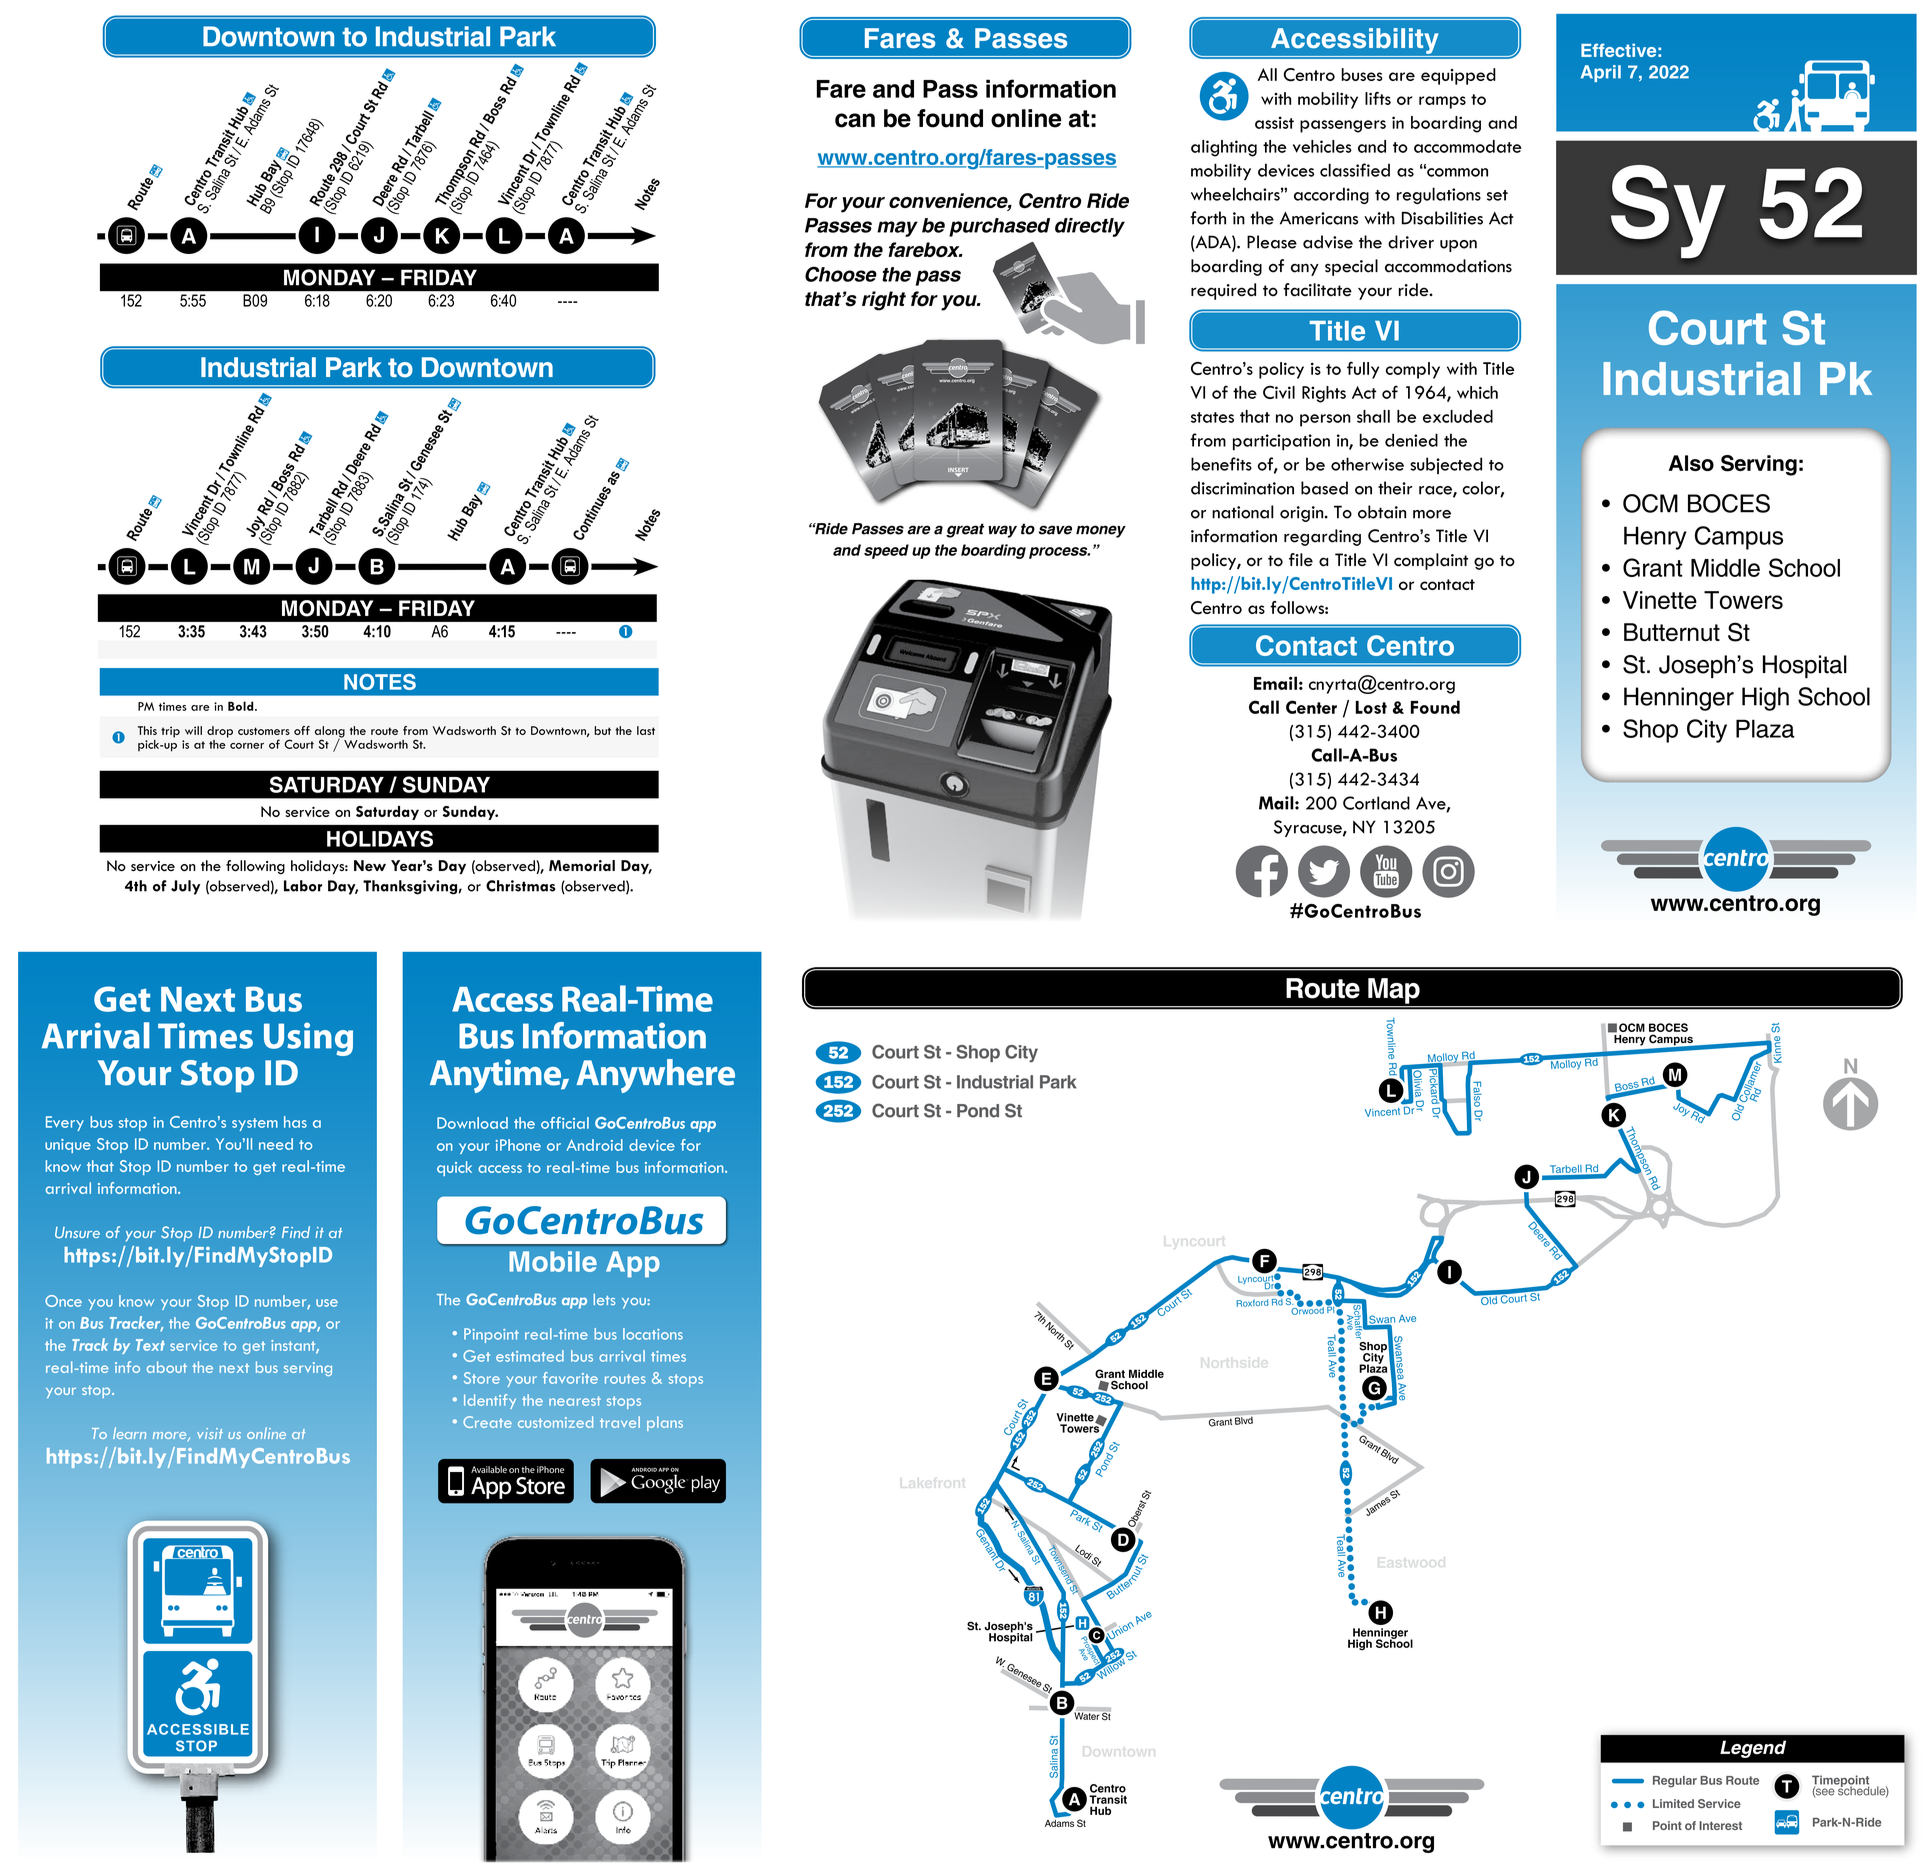 Image resolution: width=1932 pixels, height=1876 pixels. What do you see at coordinates (886, 551) in the page?
I see `speed` at bounding box center [886, 551].
